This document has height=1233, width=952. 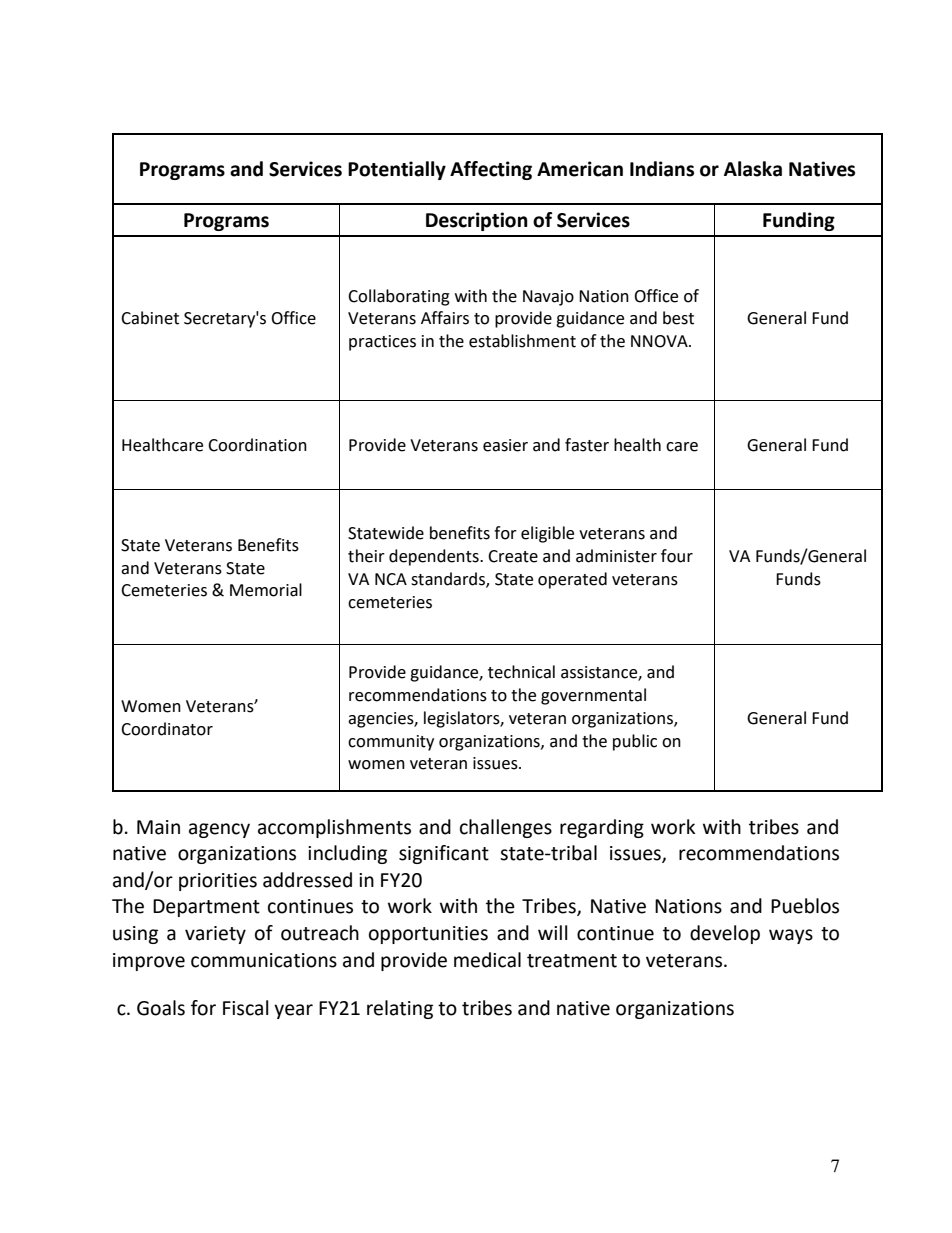 I want to click on medical, so click(x=487, y=960).
